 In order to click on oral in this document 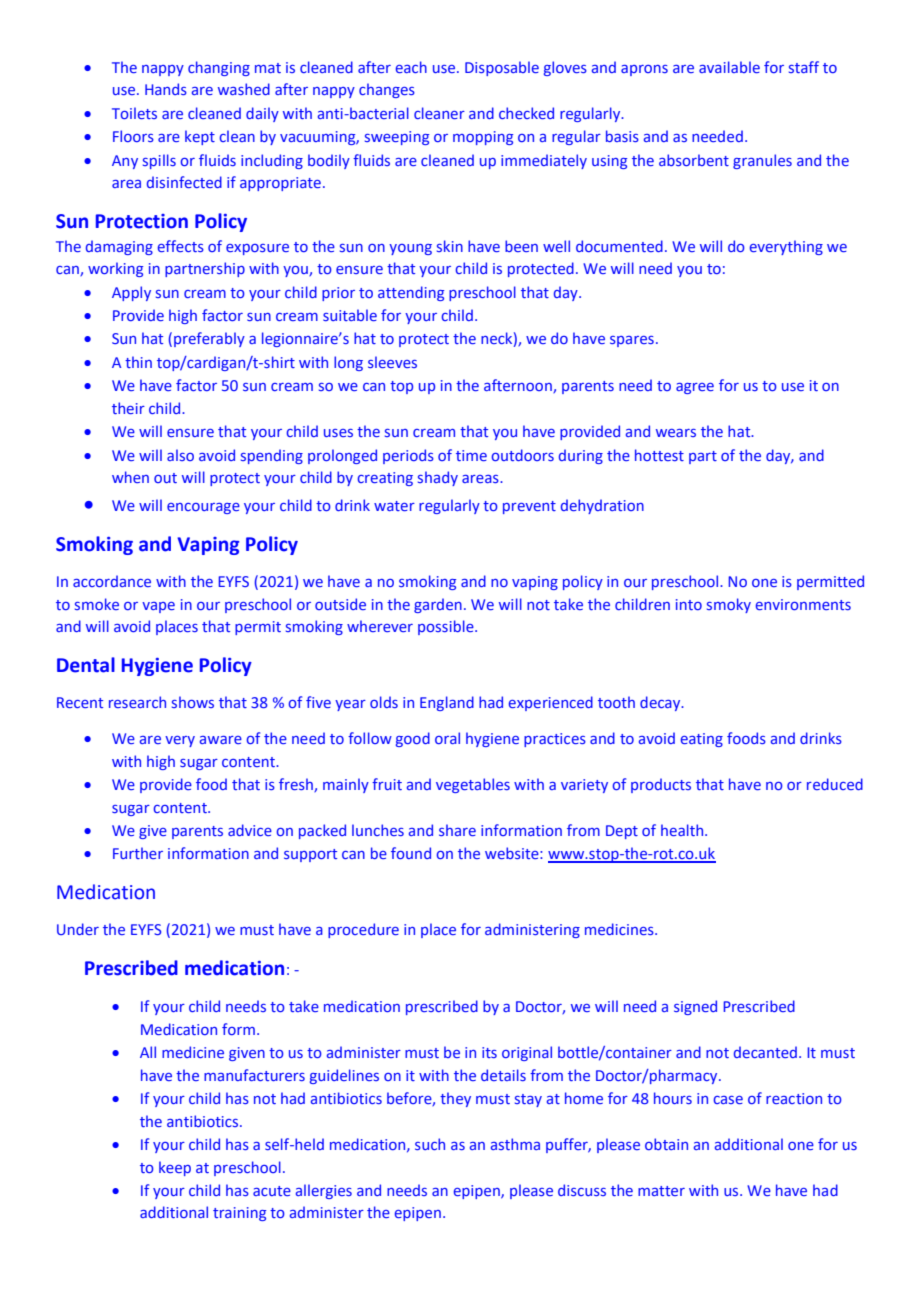, I will do `click(447, 738)`.
